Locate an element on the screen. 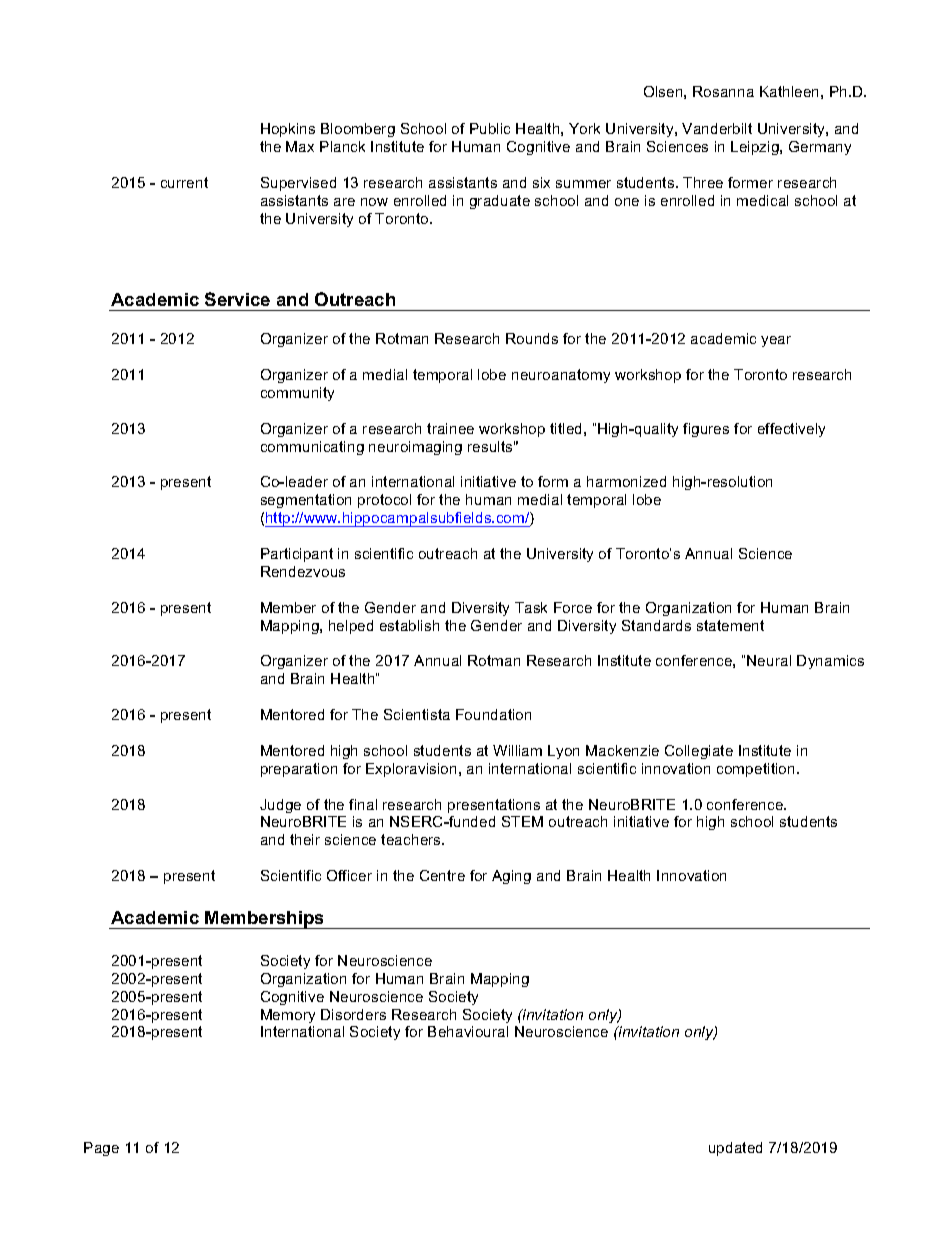 The image size is (952, 1233). their is located at coordinates (305, 839).
